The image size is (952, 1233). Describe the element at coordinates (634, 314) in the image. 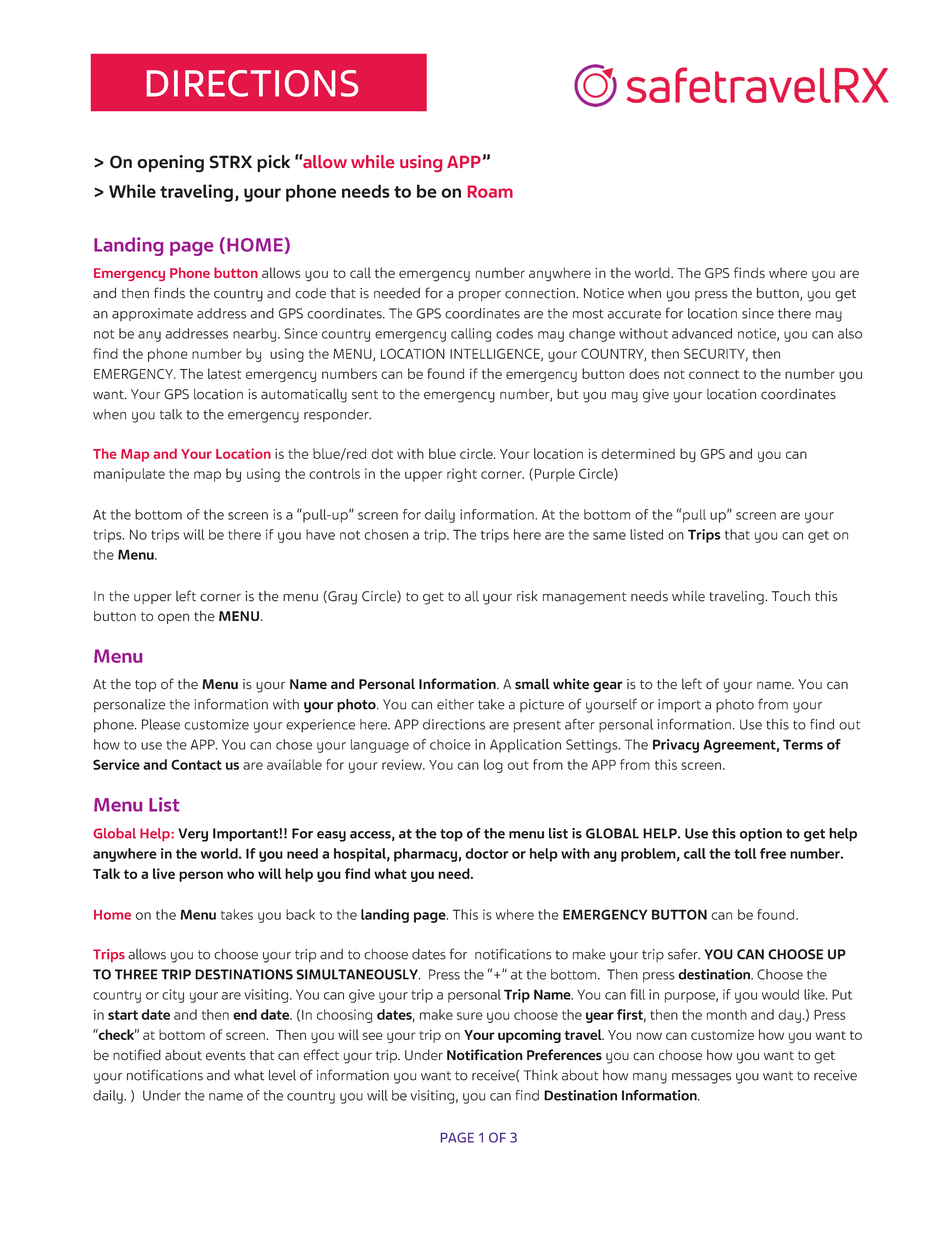

I see `accurate` at that location.
